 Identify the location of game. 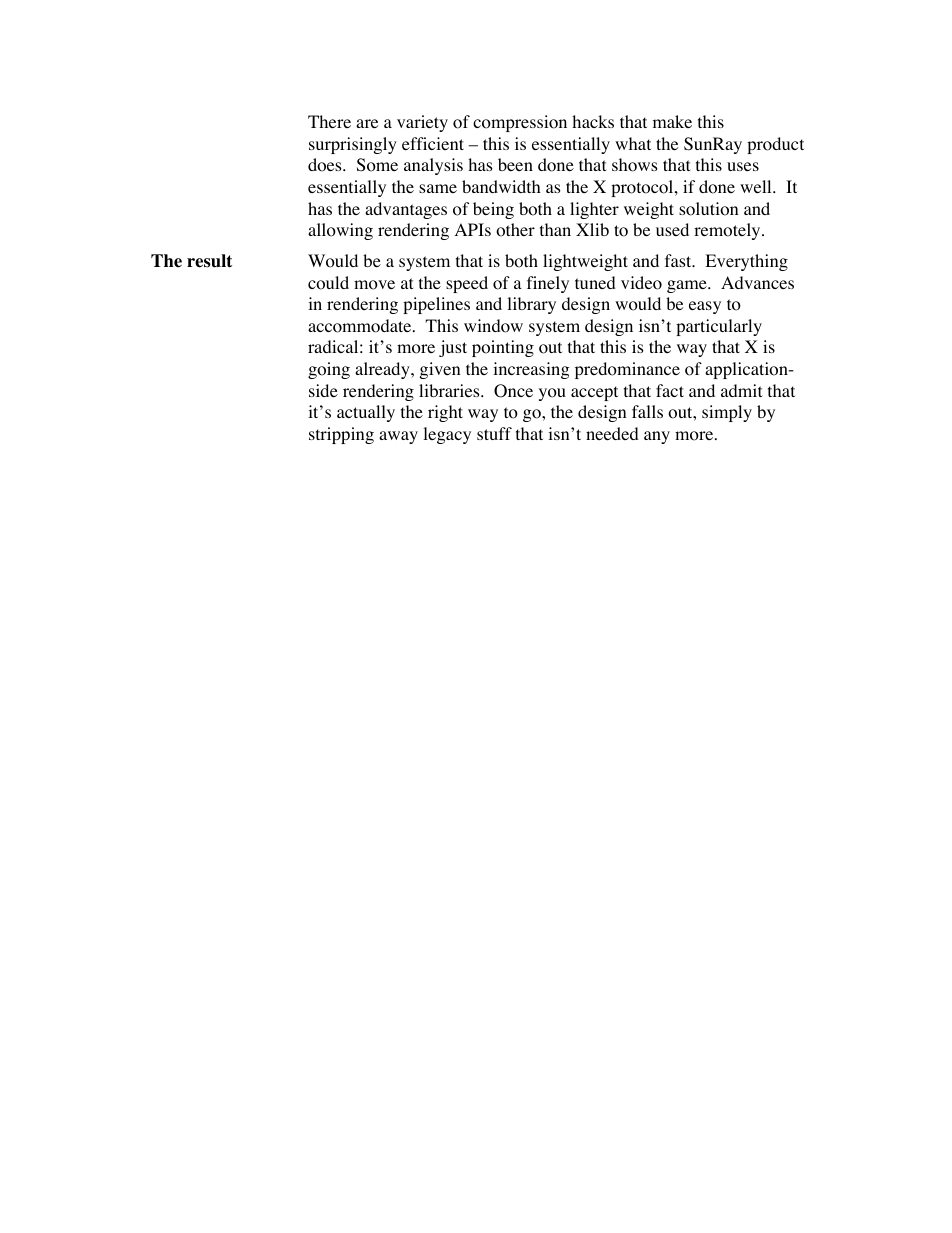
(688, 286).
